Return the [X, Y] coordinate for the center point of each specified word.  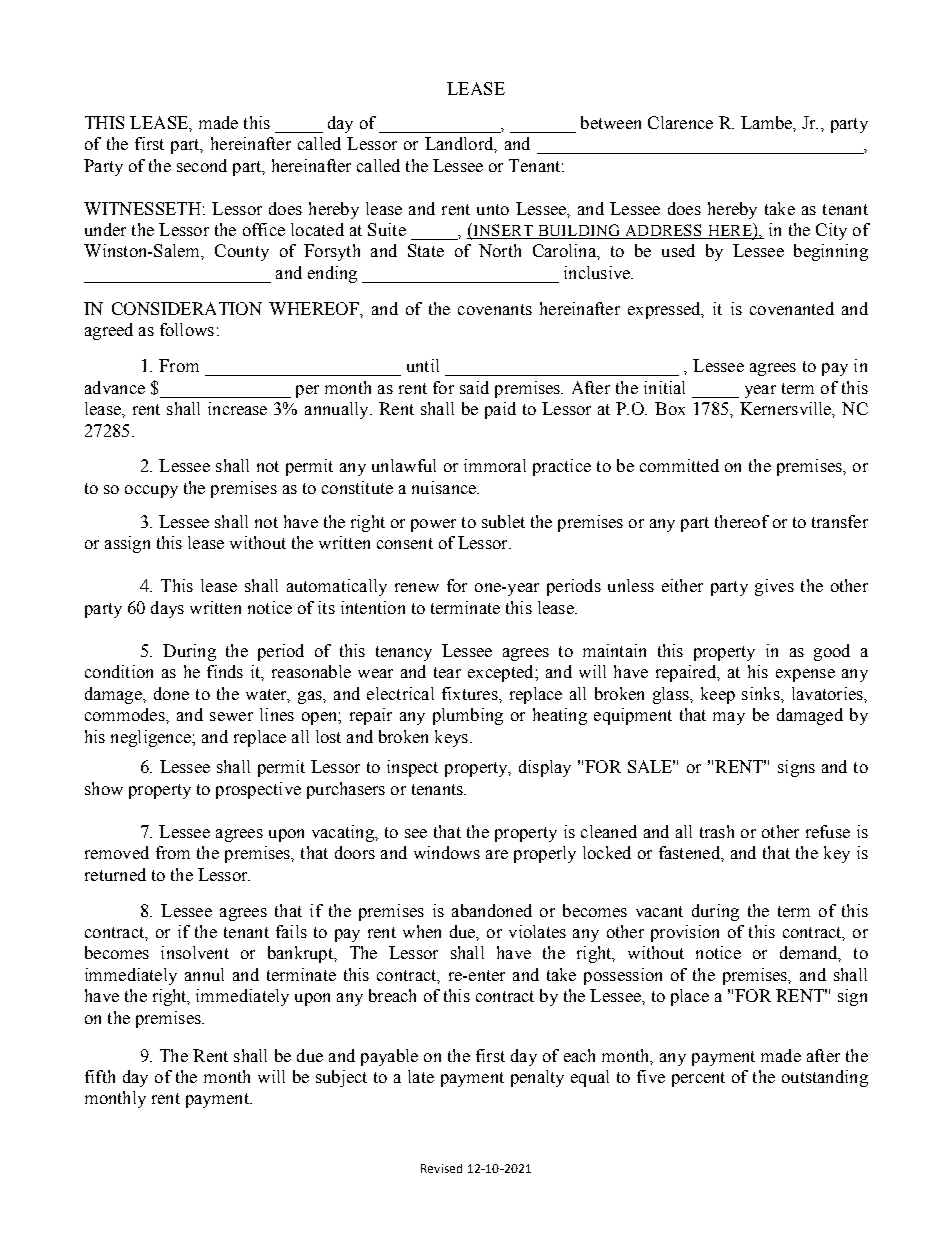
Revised [441, 1168]
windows [447, 852]
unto [493, 209]
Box [670, 408]
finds [225, 671]
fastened [690, 852]
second [202, 165]
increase [237, 408]
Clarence [680, 122]
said [474, 387]
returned [115, 874]
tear [447, 672]
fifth [100, 1076]
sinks [762, 693]
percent [698, 1079]
